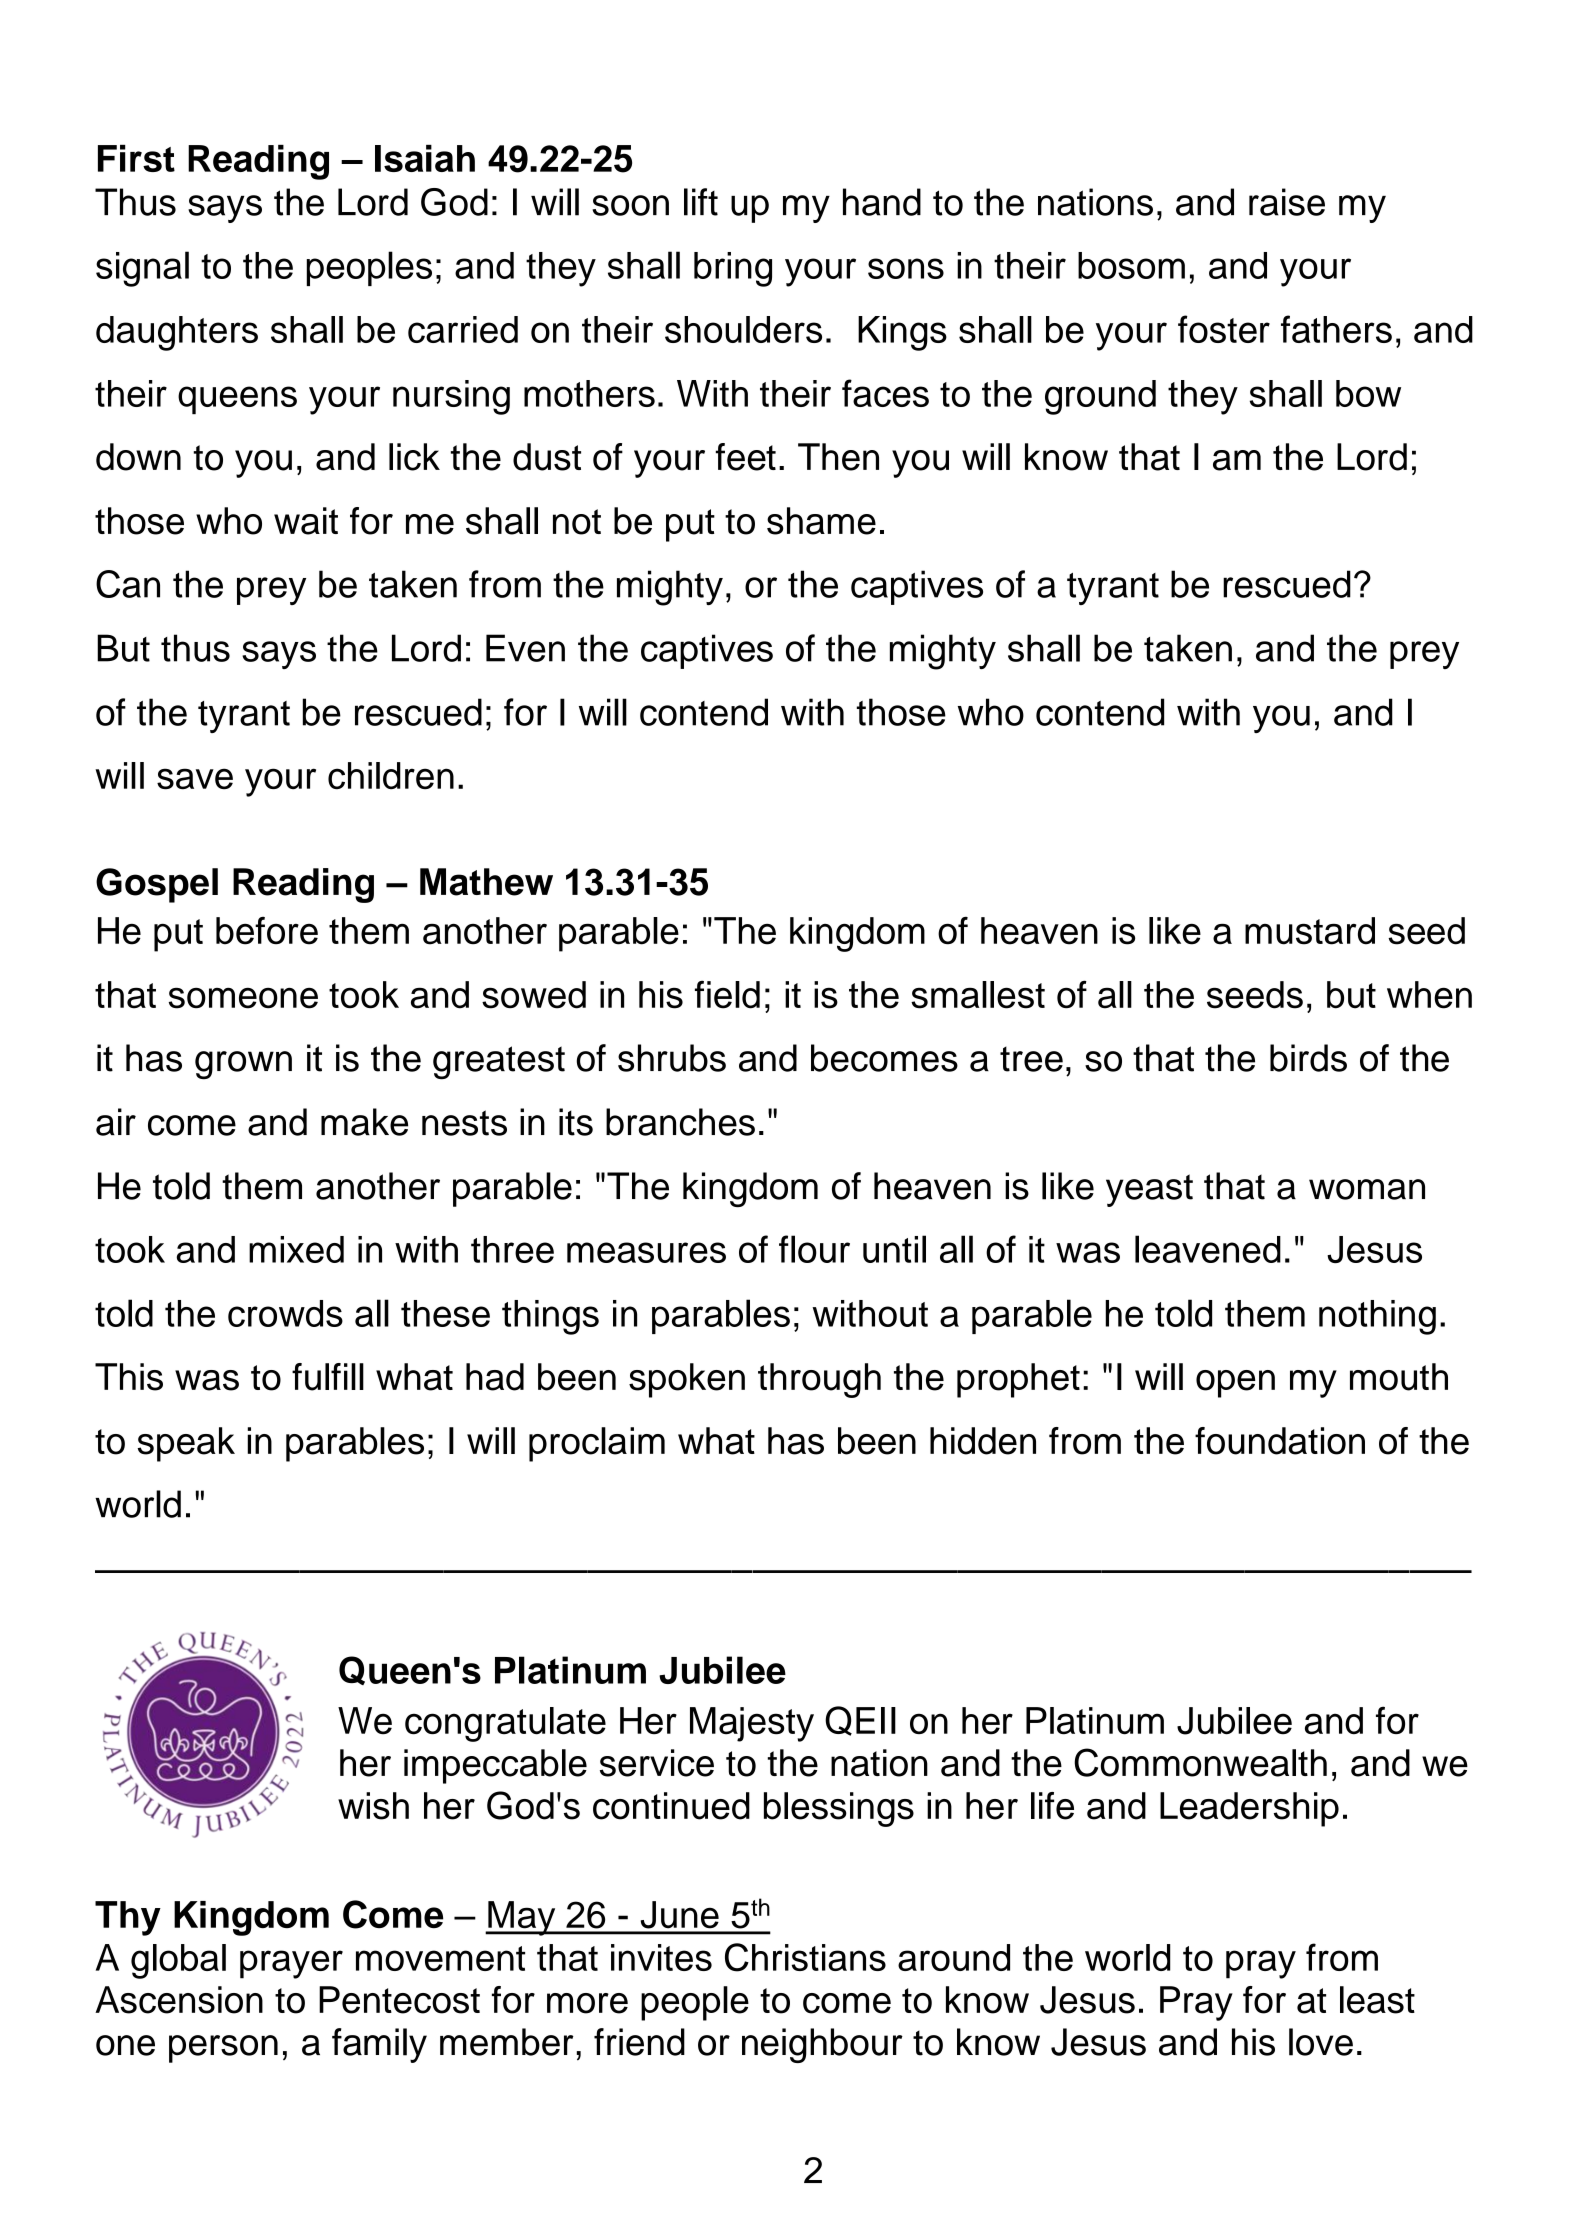 The image size is (1570, 2222). Describe the element at coordinates (805, 1957) in the screenshot. I see `Christians` at that location.
